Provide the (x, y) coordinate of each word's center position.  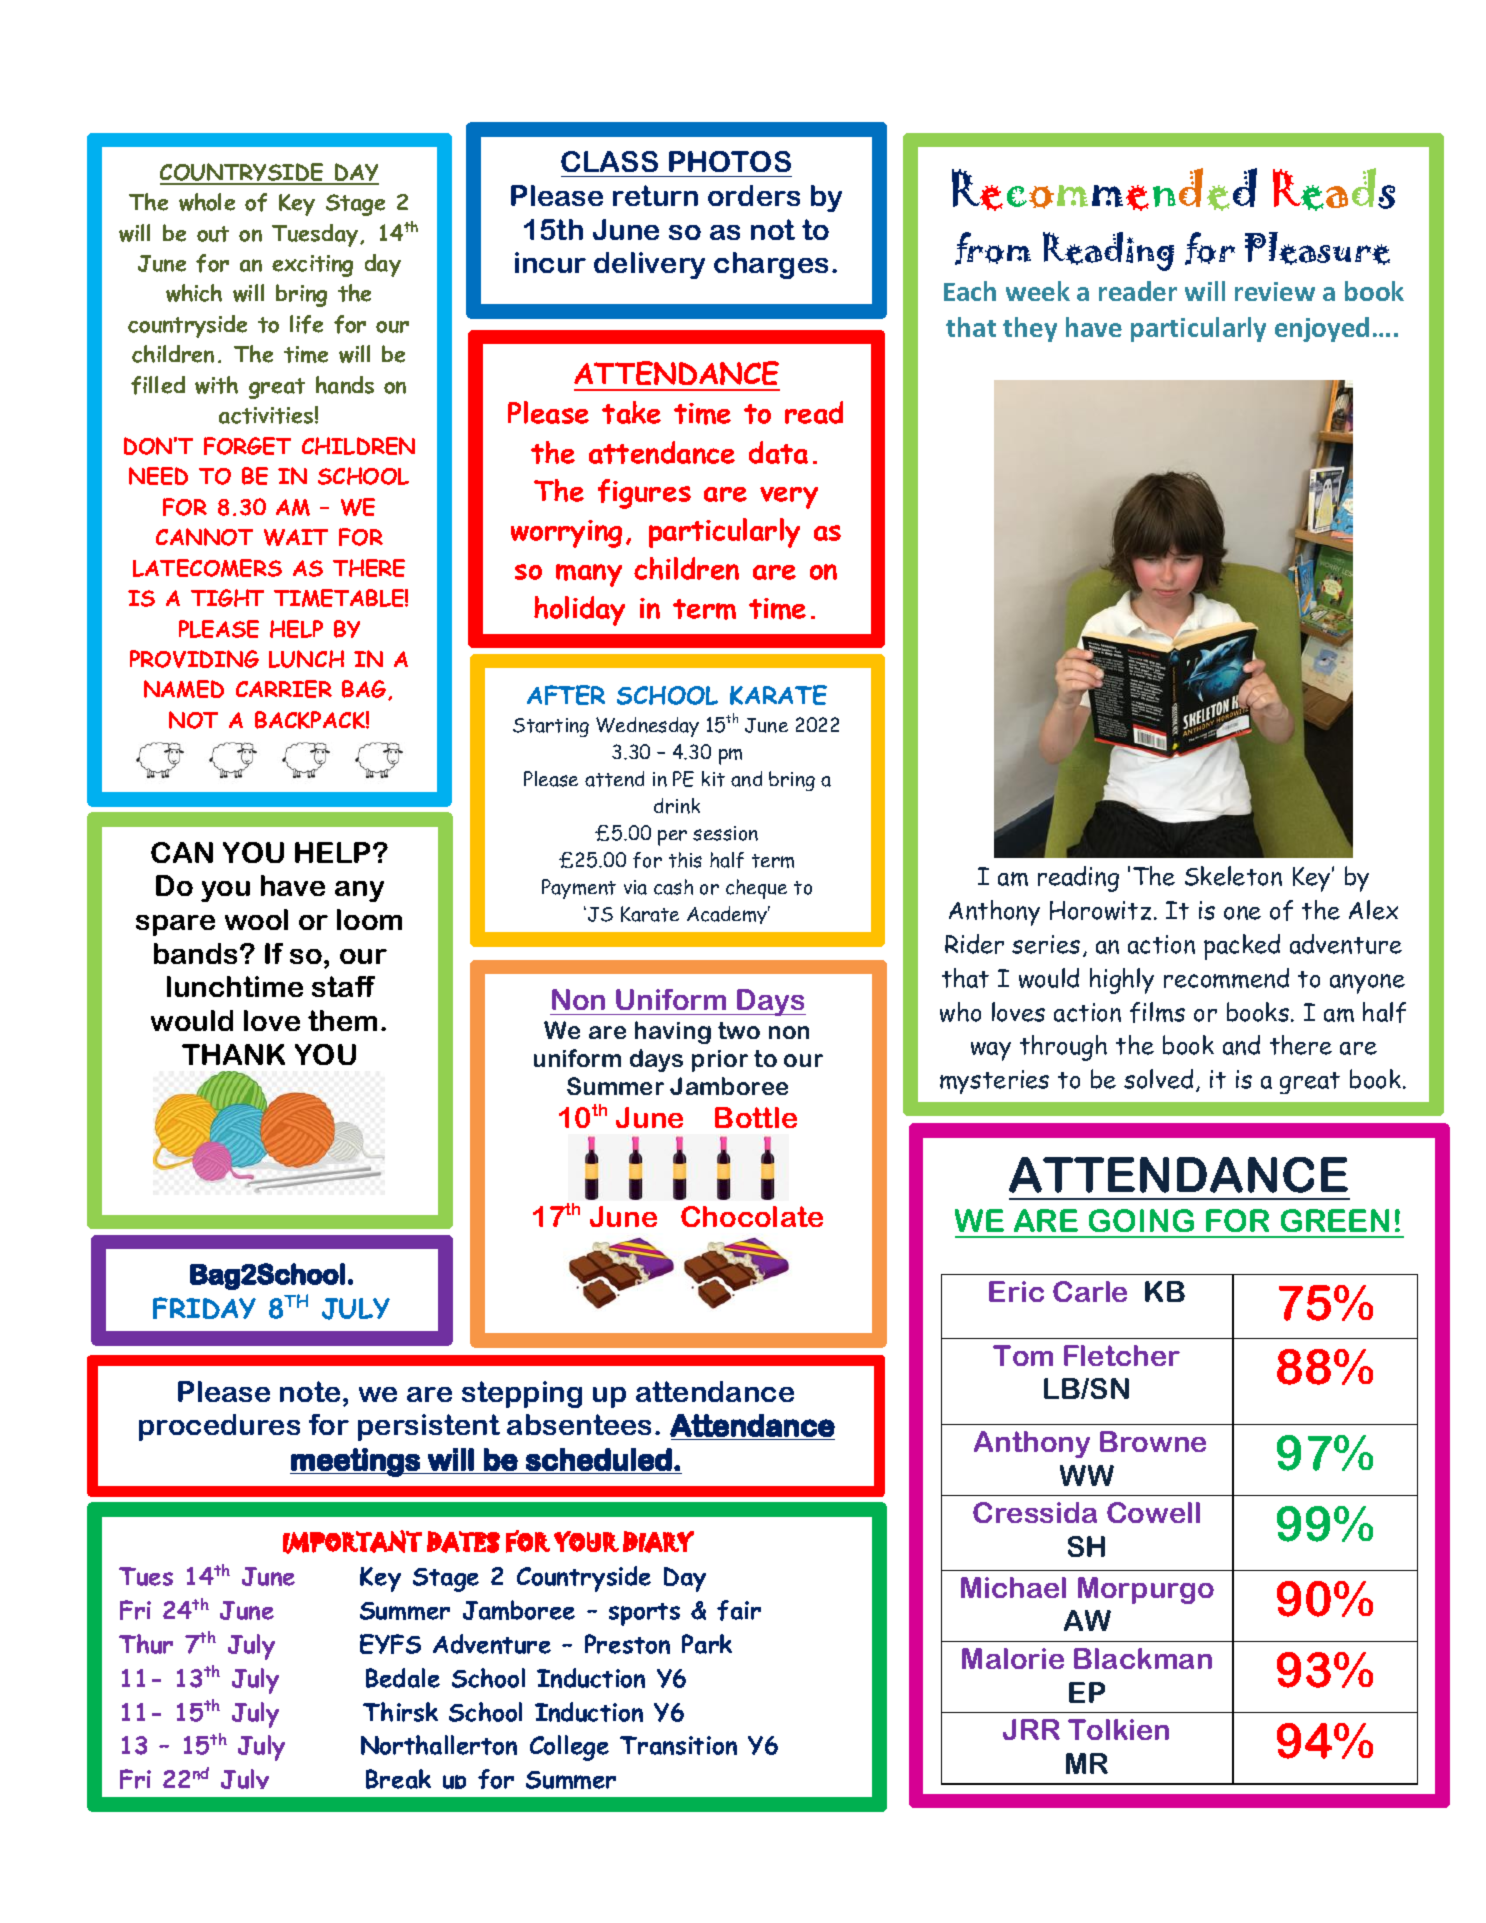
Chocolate (752, 1216)
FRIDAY (204, 1308)
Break (398, 1779)
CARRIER (284, 689)
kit (713, 779)
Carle (1090, 1291)
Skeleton (1233, 876)
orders (754, 195)
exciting (312, 266)
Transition (678, 1745)
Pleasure (1317, 248)
